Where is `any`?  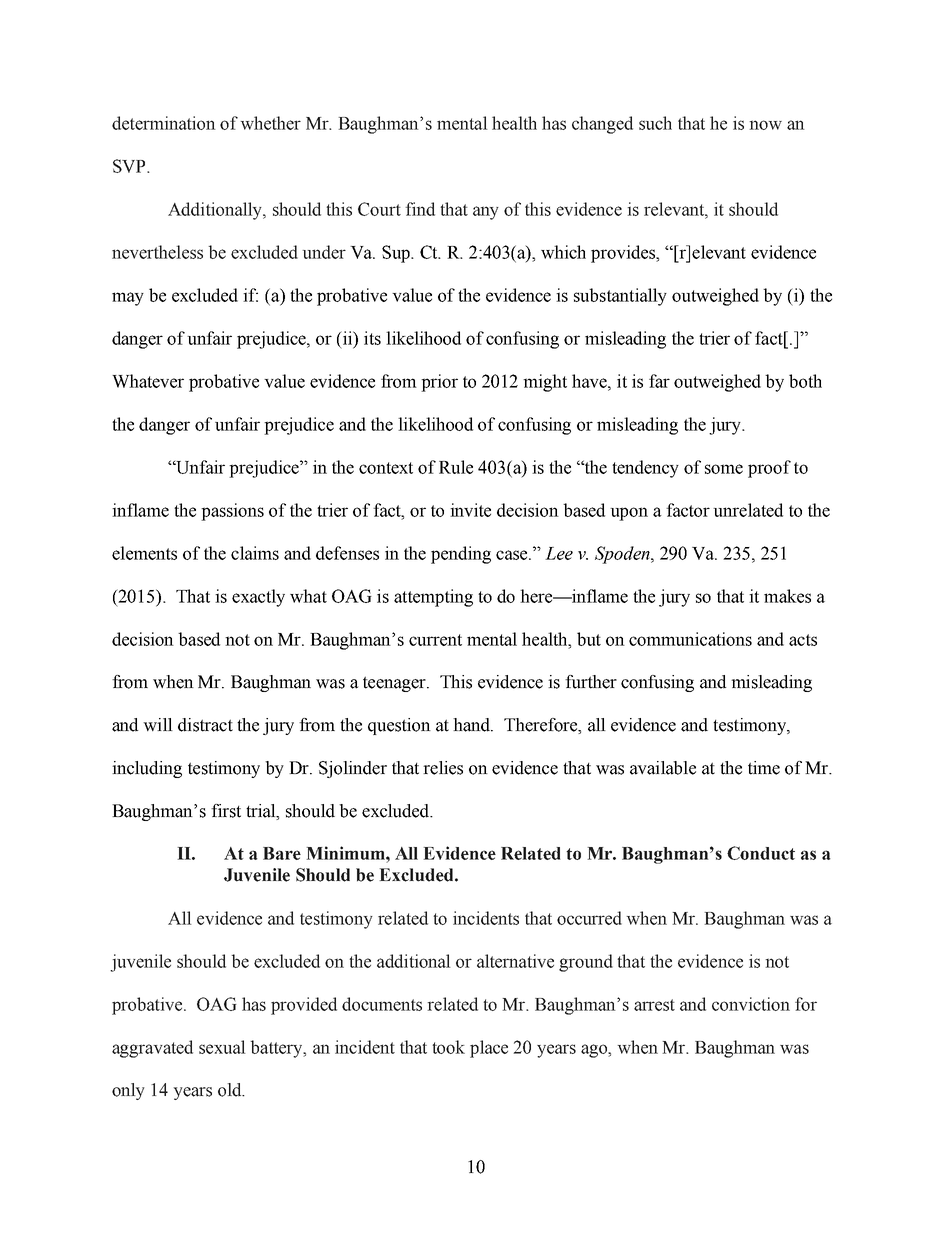
any is located at coordinates (486, 213).
